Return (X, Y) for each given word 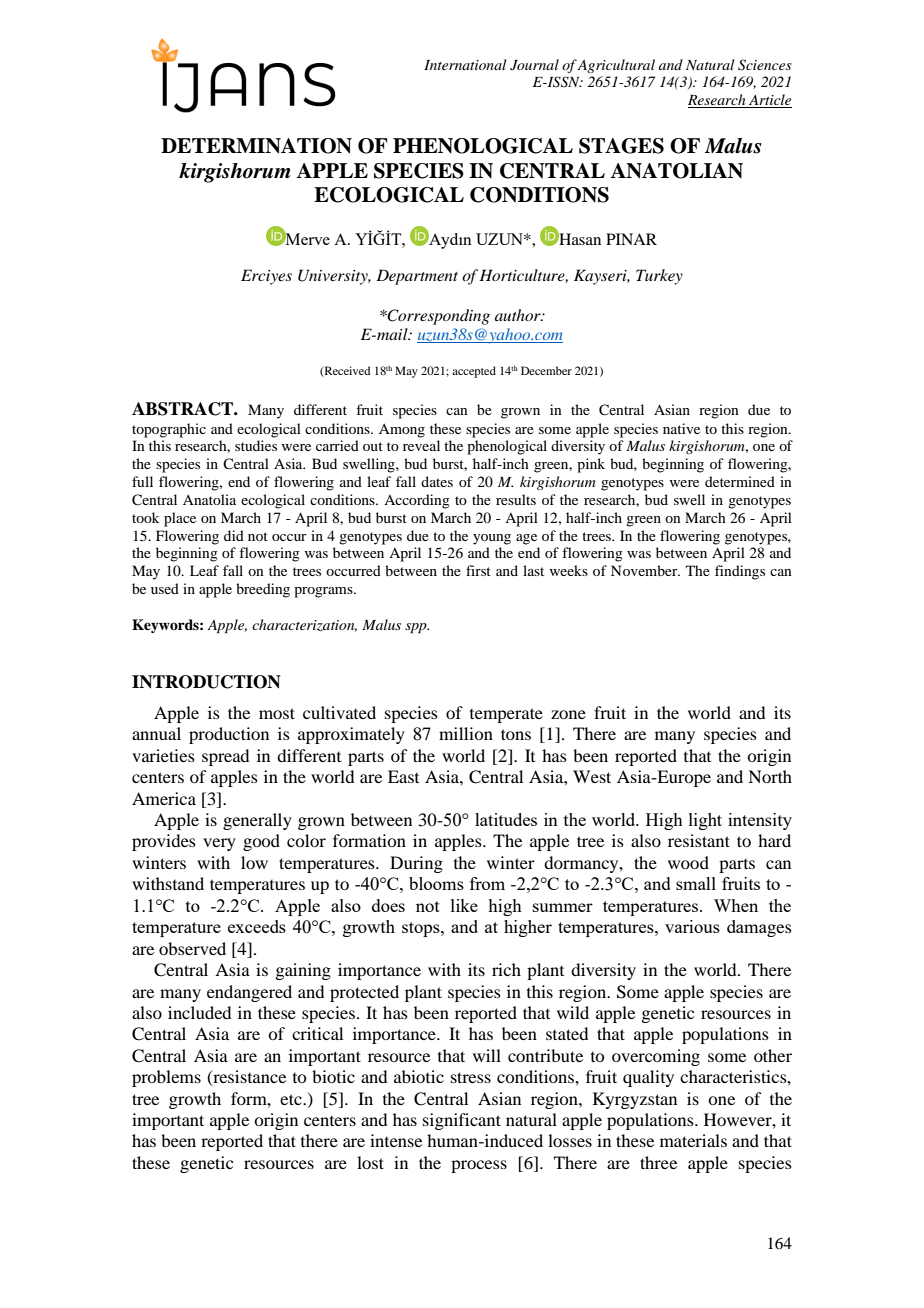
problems (166, 1078)
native (681, 428)
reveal (421, 445)
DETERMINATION (256, 146)
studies (256, 445)
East (403, 776)
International (465, 64)
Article (769, 101)
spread (225, 757)
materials (693, 1140)
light (705, 821)
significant (462, 1121)
